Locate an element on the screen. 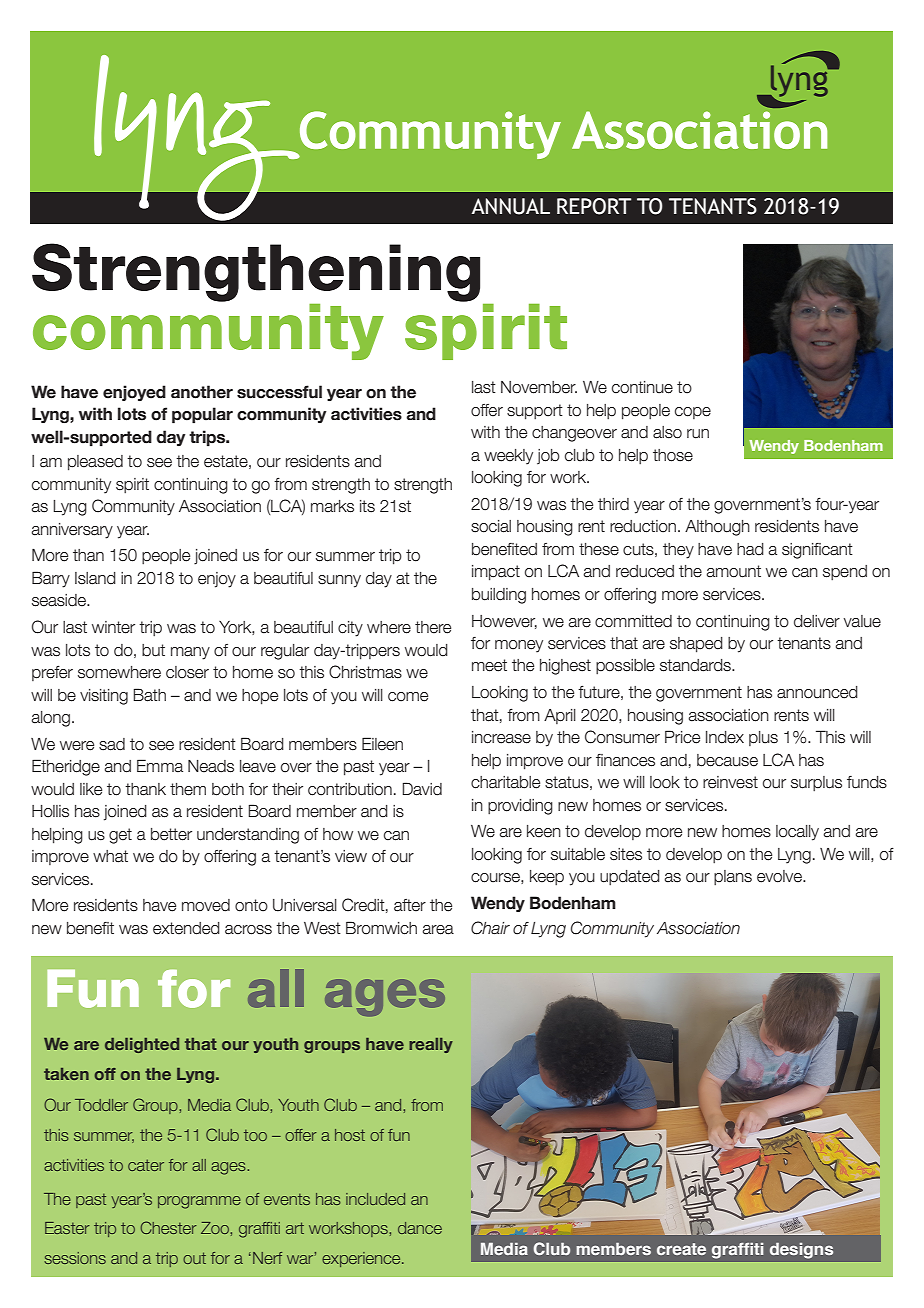  another is located at coordinates (202, 392).
